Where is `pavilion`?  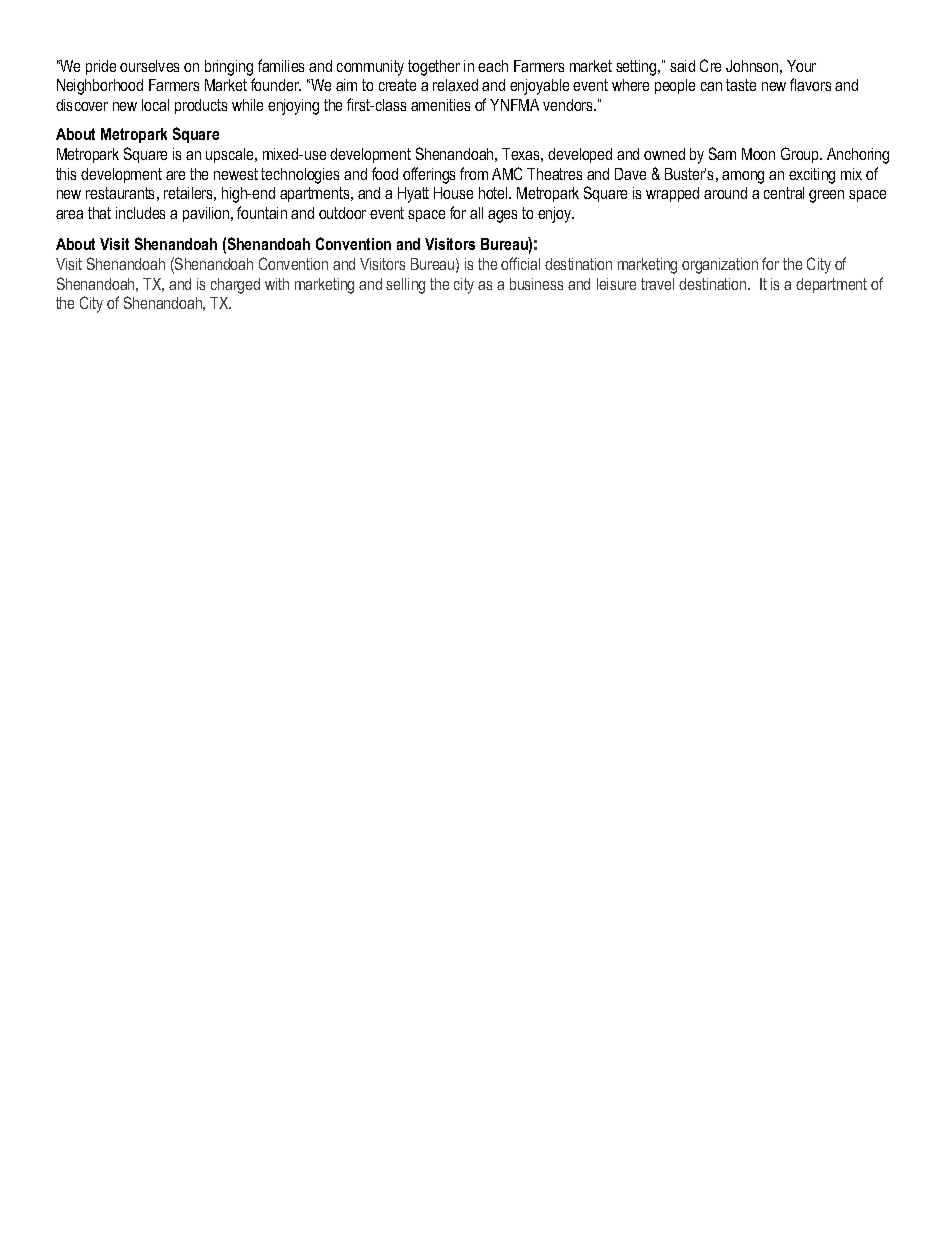
pavilion is located at coordinates (207, 214).
